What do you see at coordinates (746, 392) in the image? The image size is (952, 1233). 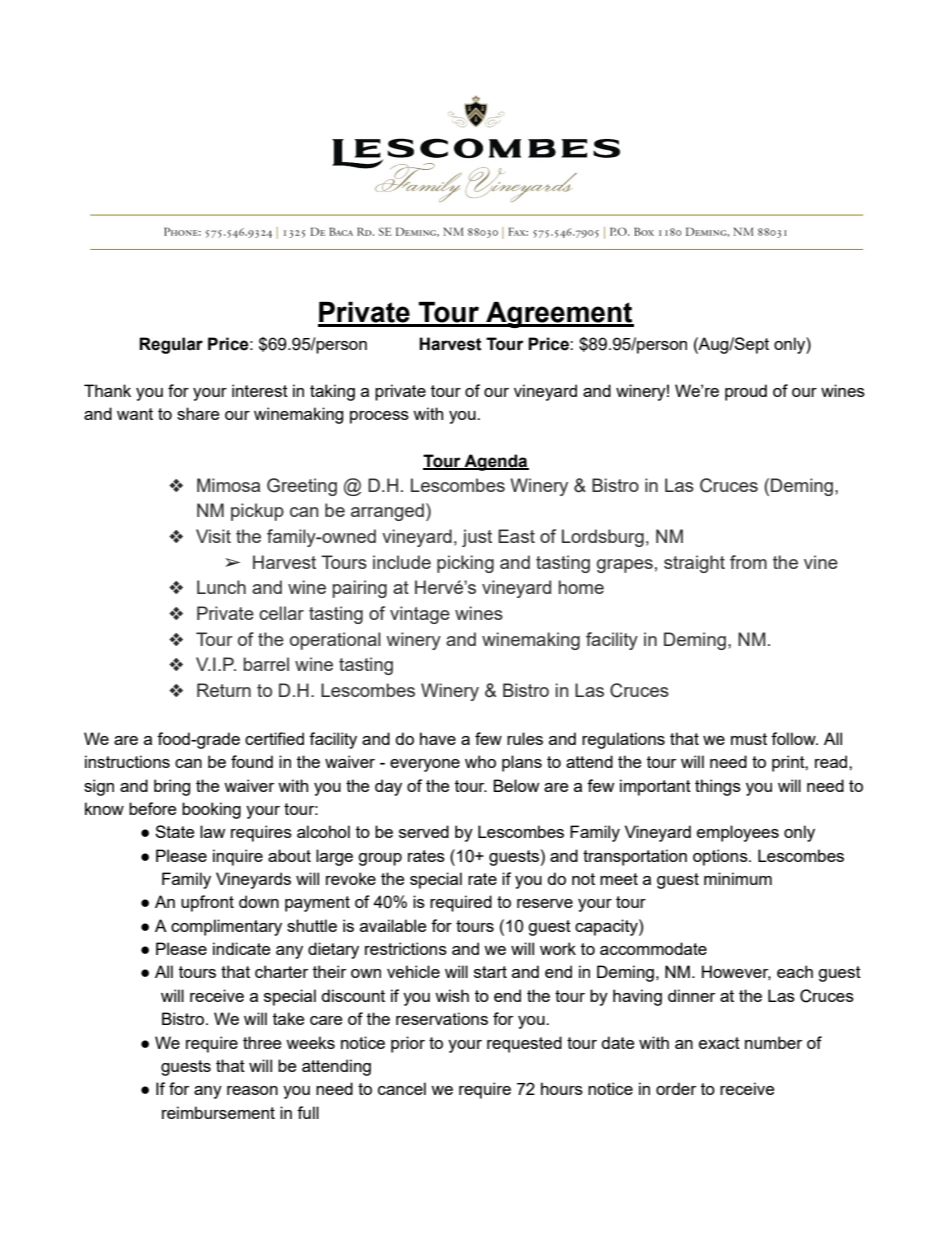 I see `proud` at bounding box center [746, 392].
